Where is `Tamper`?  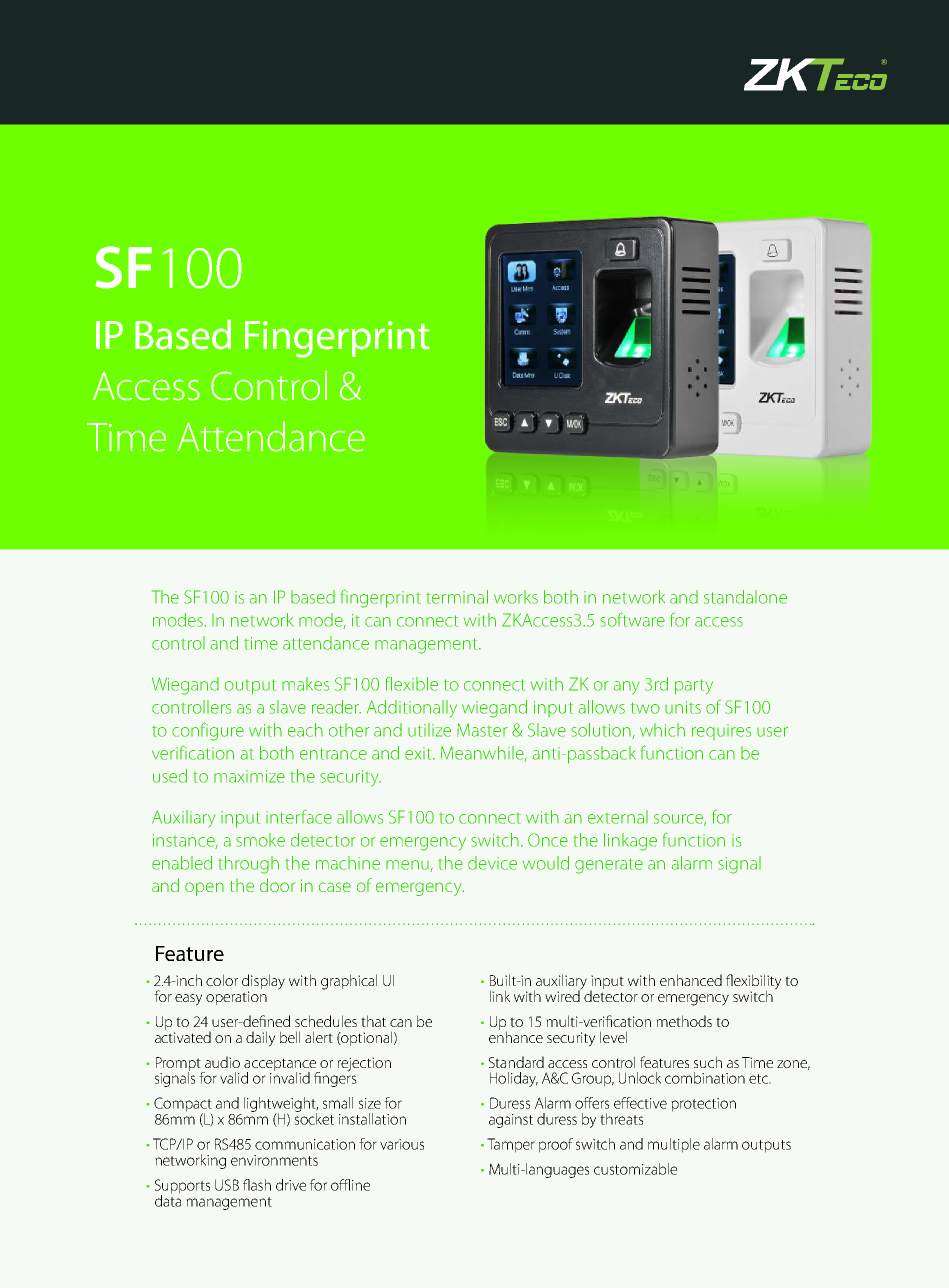 Tamper is located at coordinates (511, 1145).
